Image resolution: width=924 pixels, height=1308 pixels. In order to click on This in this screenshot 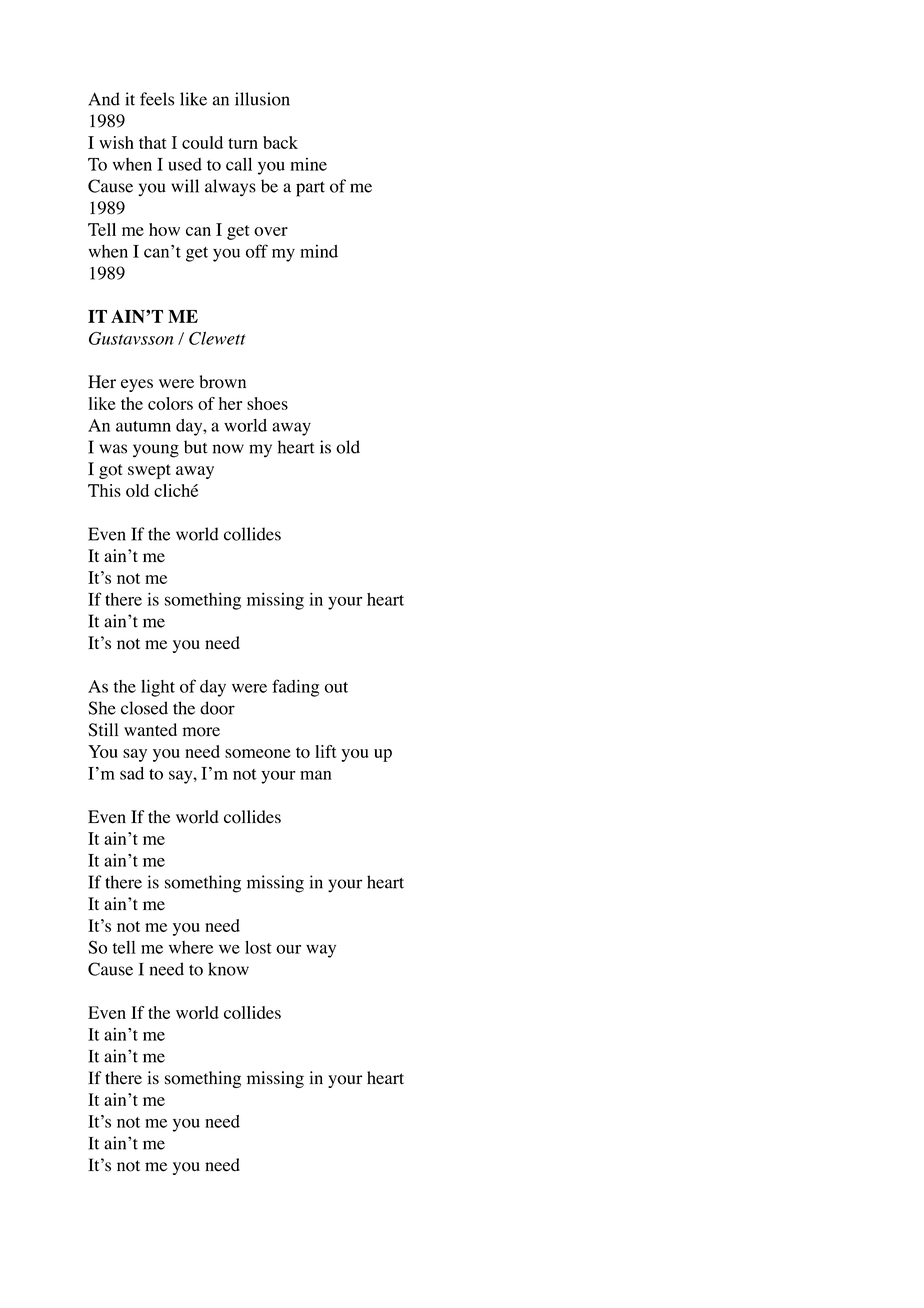, I will do `click(104, 490)`.
